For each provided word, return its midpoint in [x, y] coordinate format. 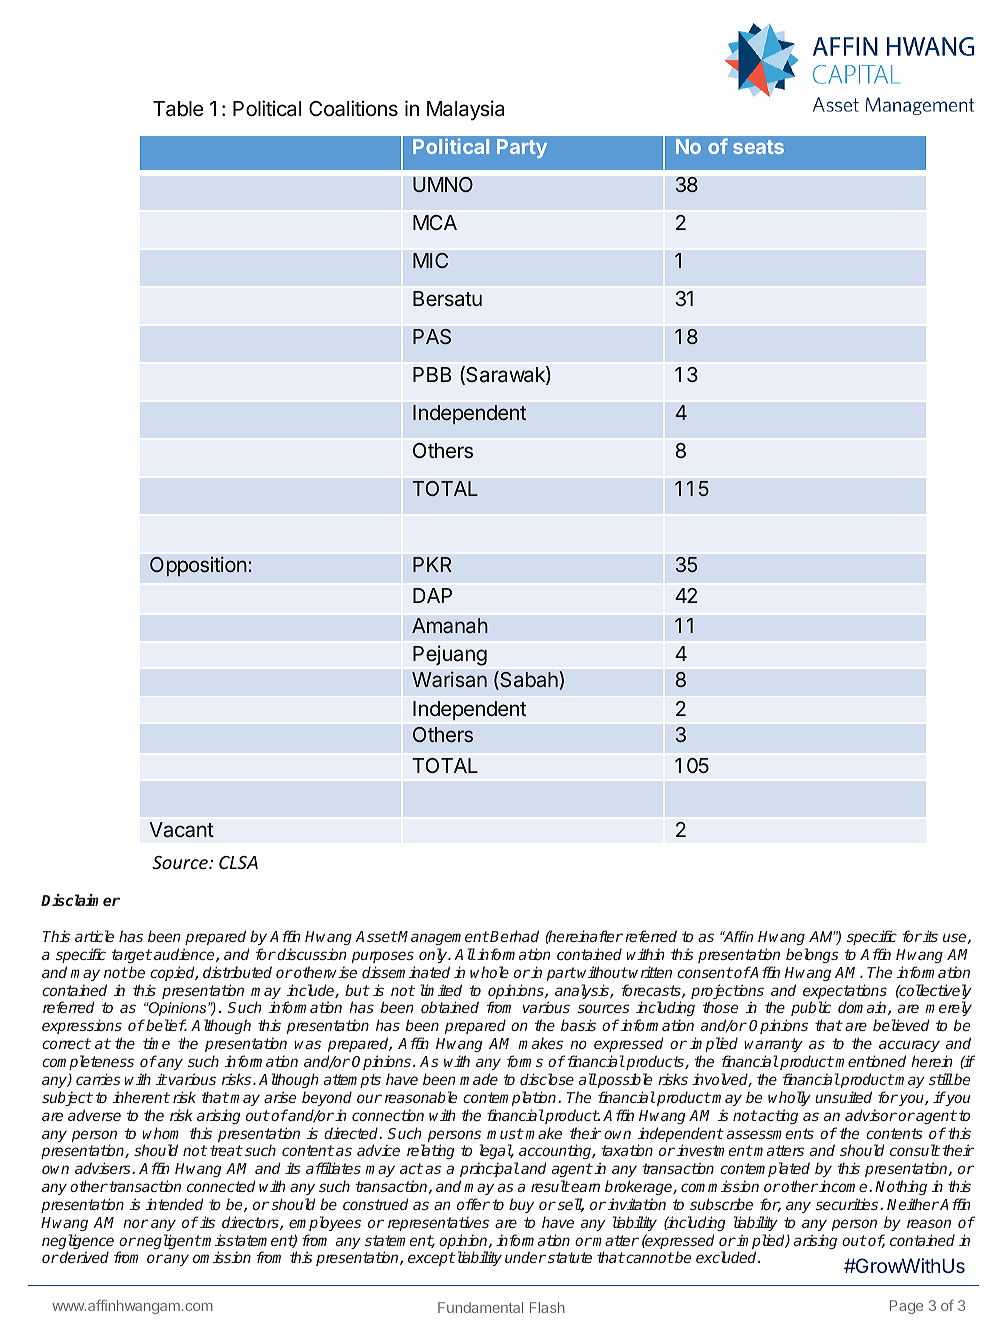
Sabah [529, 680]
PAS [432, 337]
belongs [812, 955]
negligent [168, 1241]
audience [185, 955]
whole [489, 972]
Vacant [181, 830]
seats [758, 147]
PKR [432, 564]
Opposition [198, 566]
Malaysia [465, 110]
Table [178, 109]
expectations [845, 993]
